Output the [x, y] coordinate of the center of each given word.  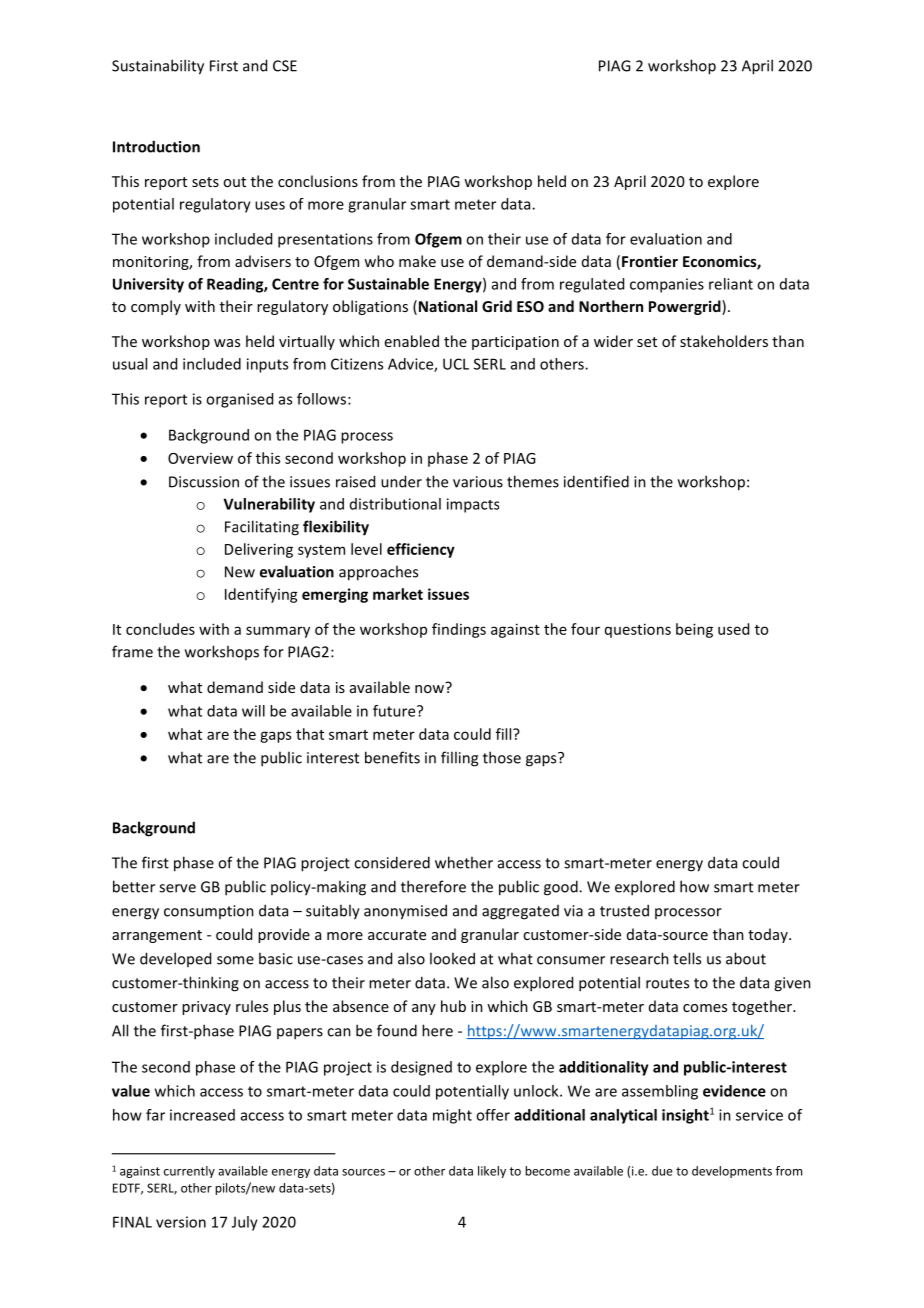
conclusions [318, 181]
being [694, 630]
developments [732, 1172]
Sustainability [158, 67]
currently [189, 1172]
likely [492, 1172]
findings [459, 630]
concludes [160, 629]
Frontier [650, 261]
